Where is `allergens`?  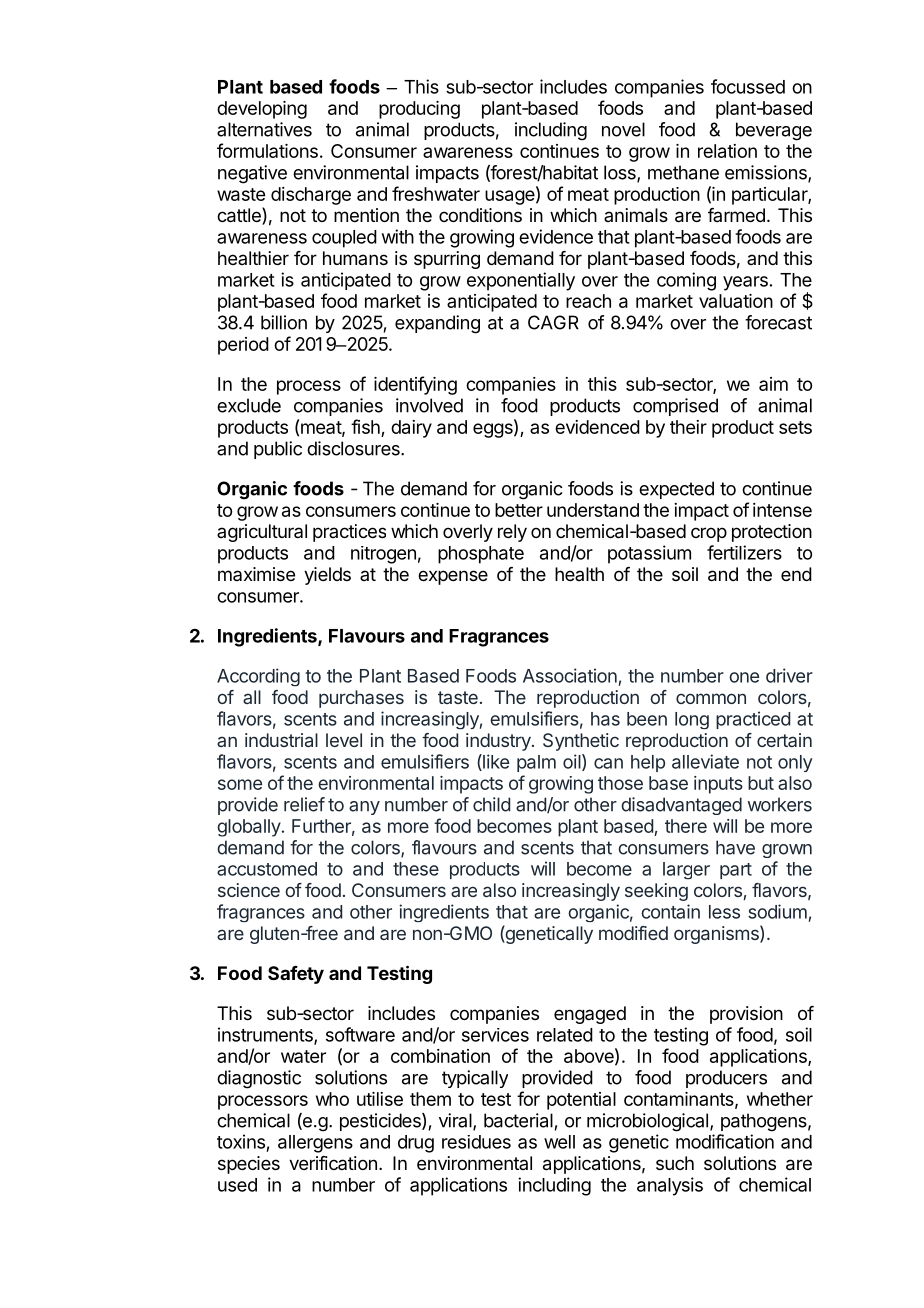
allergens is located at coordinates (315, 1144).
